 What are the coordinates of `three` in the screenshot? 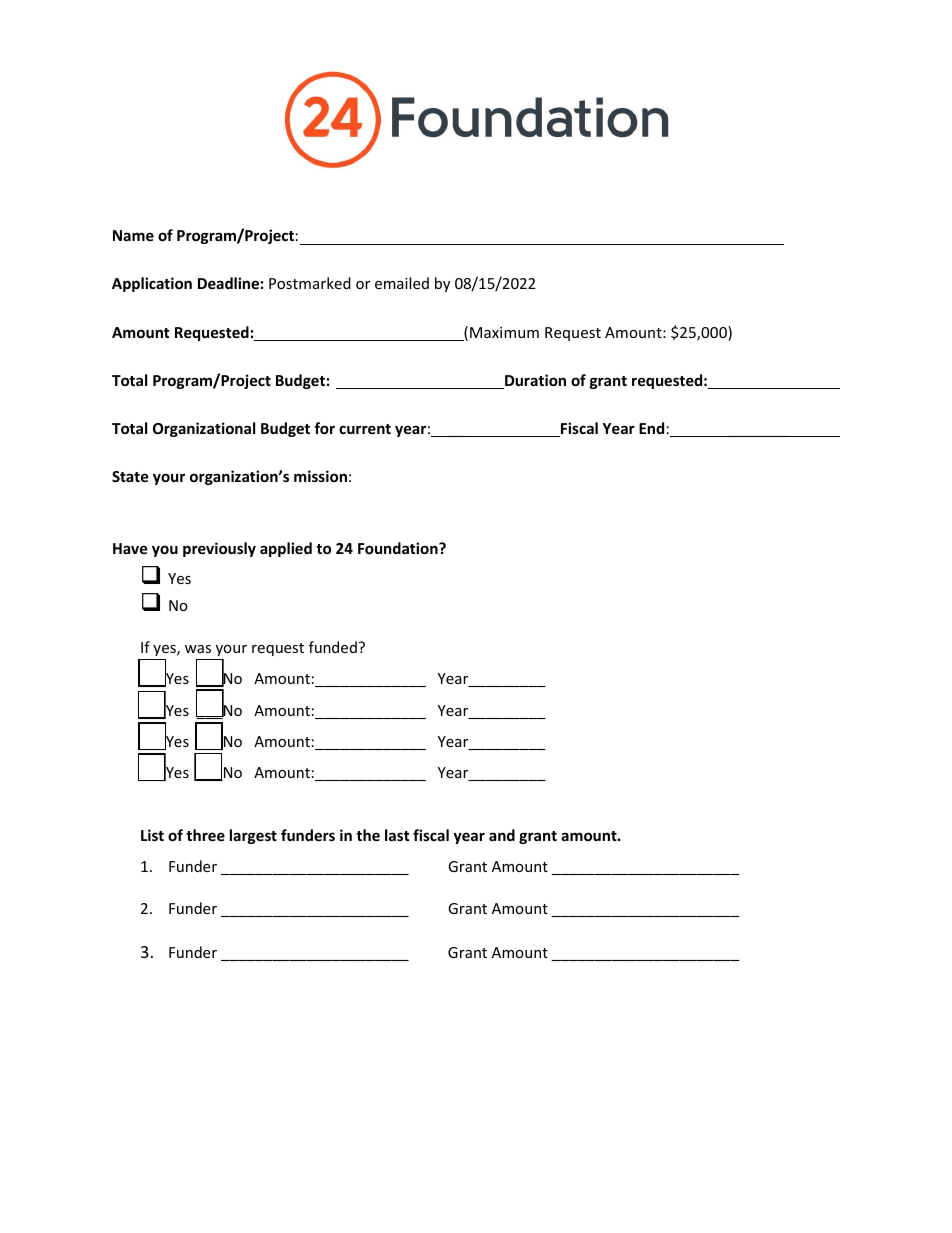 It's located at (205, 835).
